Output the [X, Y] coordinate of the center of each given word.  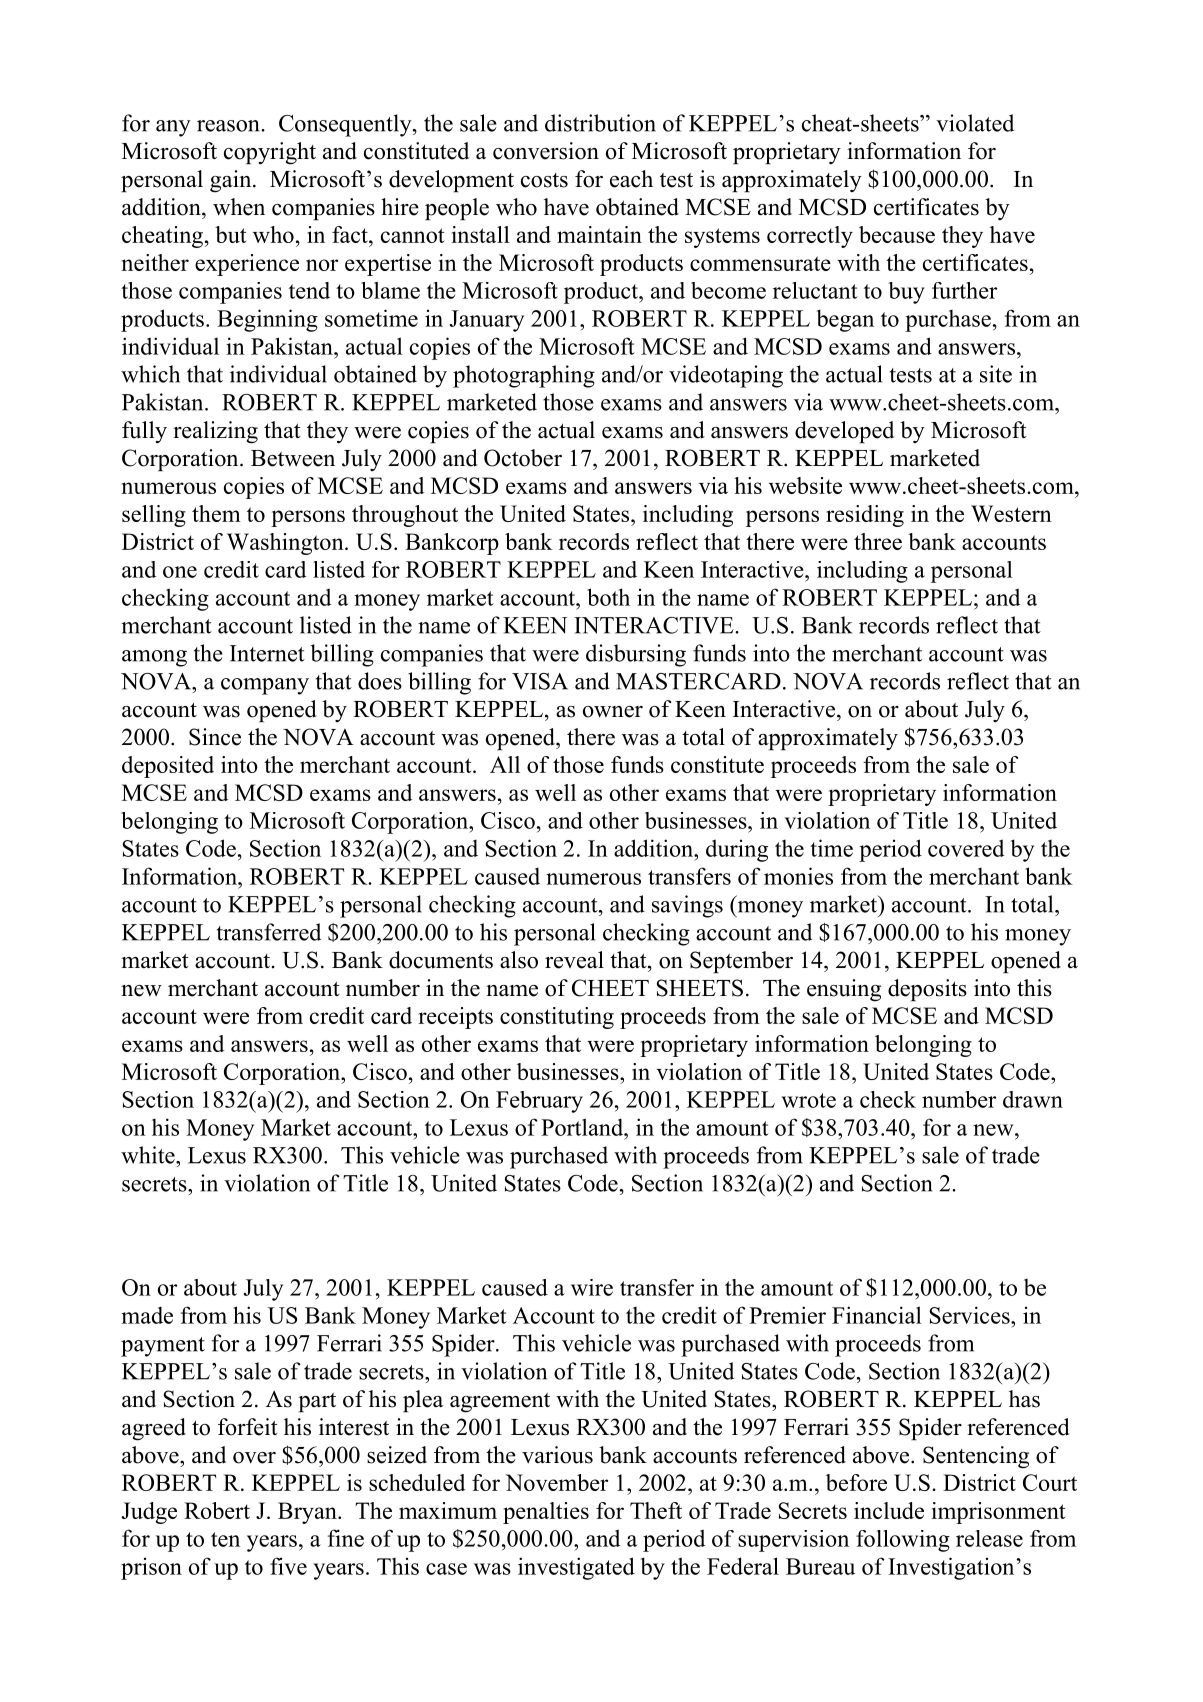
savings [687, 906]
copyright [270, 153]
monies [798, 876]
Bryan [308, 1513]
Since [215, 737]
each [631, 179]
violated [975, 123]
